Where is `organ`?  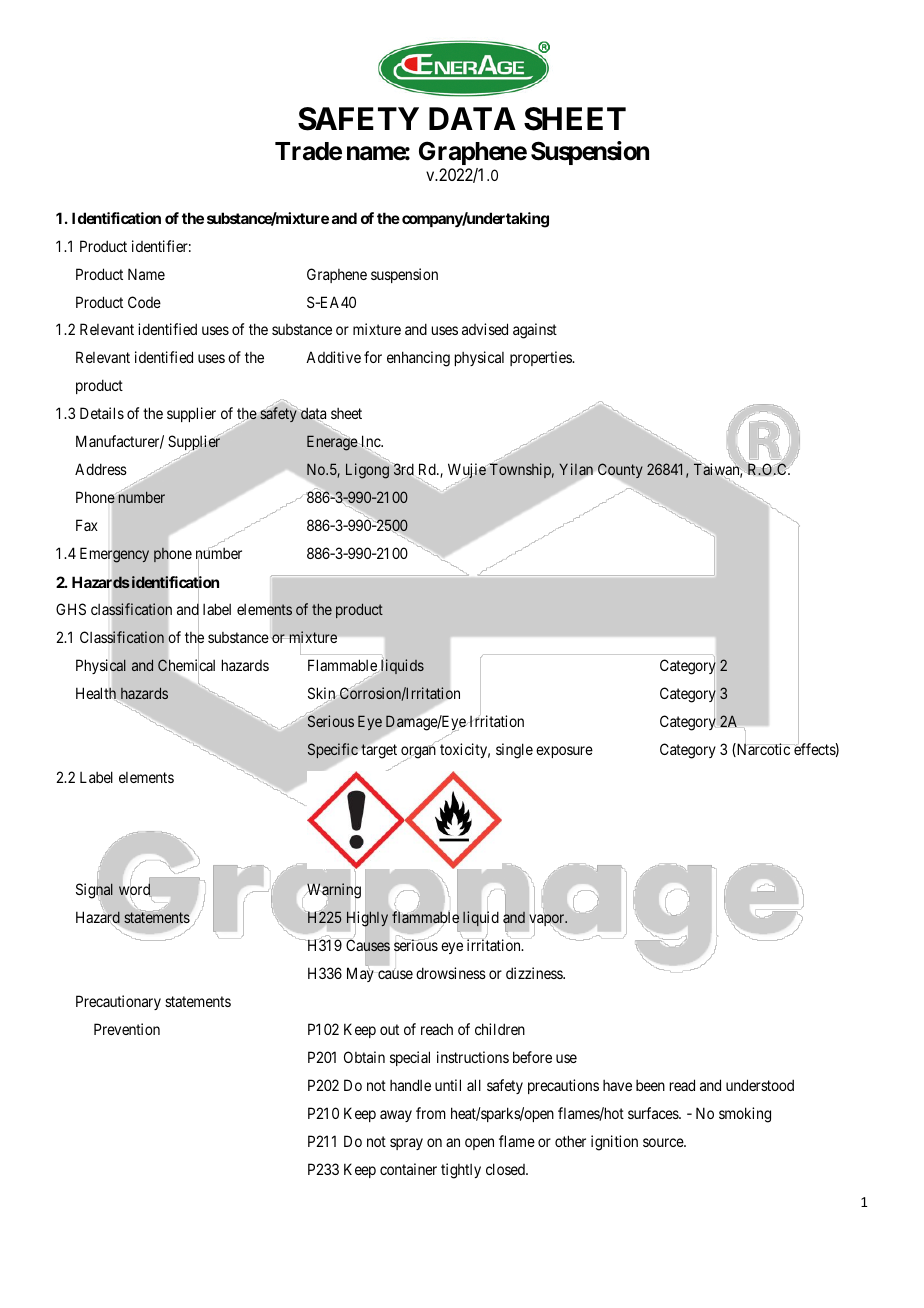
organ is located at coordinates (418, 753).
